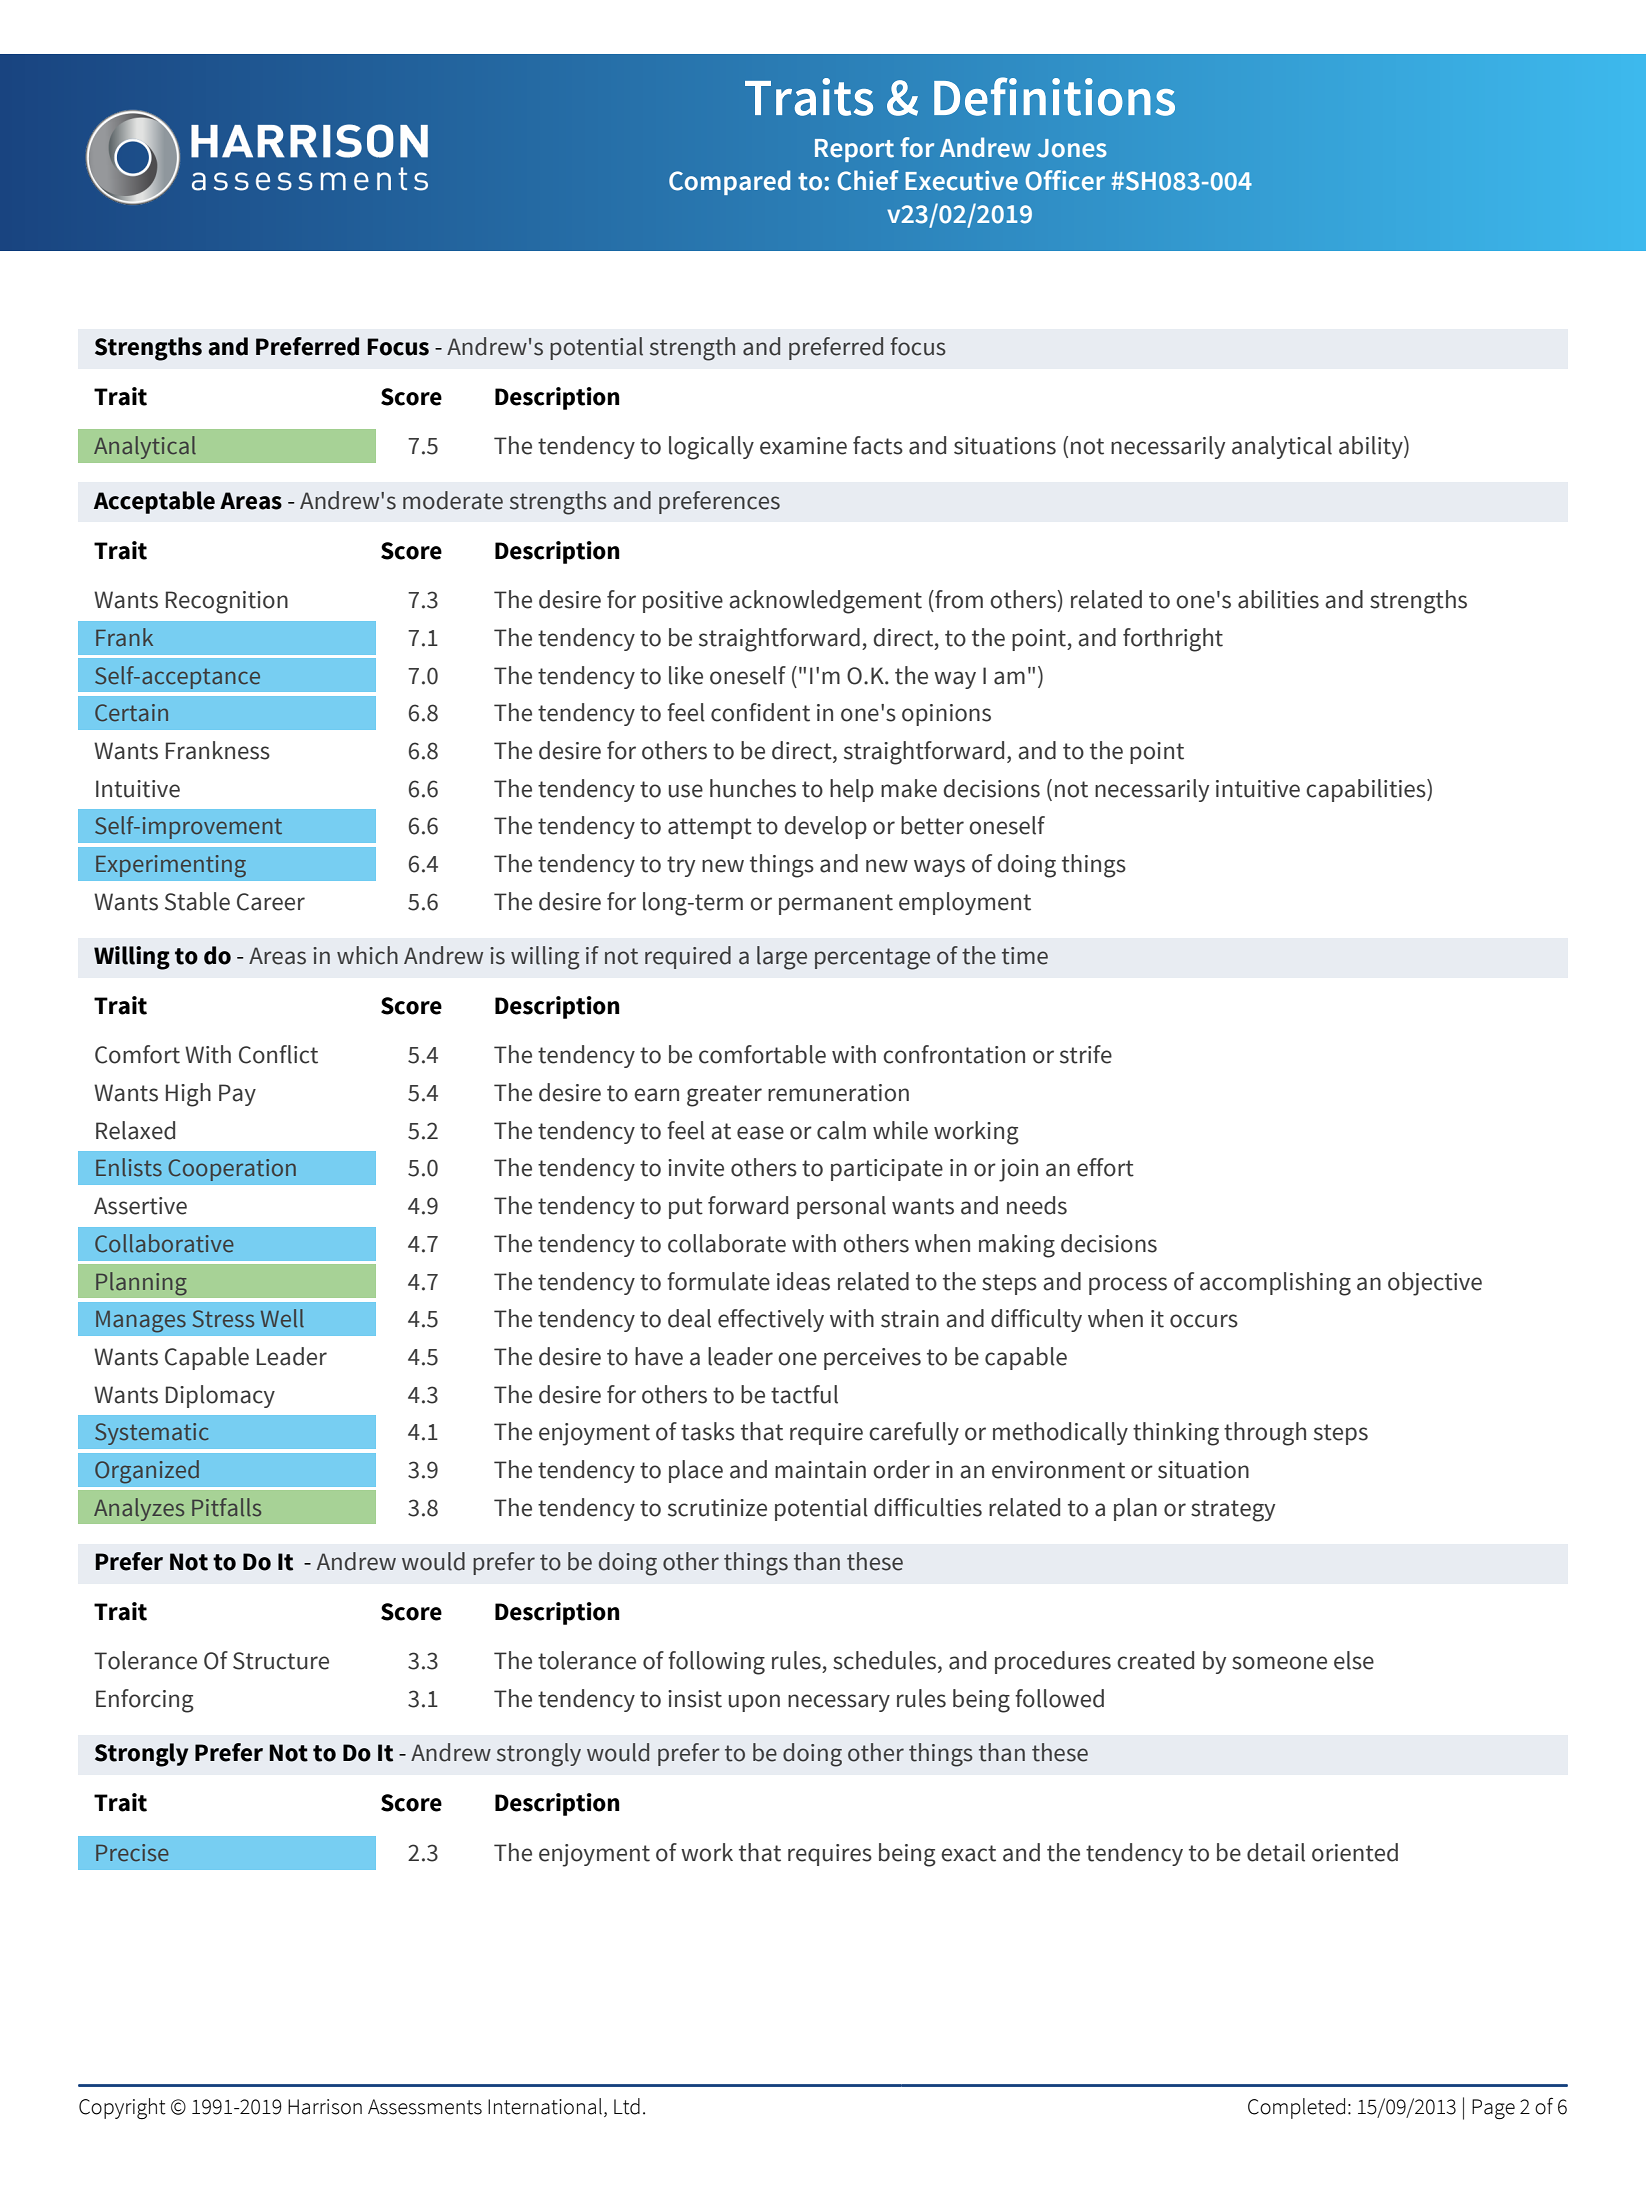  What do you see at coordinates (325, 2107) in the screenshot?
I see `Harrison` at bounding box center [325, 2107].
